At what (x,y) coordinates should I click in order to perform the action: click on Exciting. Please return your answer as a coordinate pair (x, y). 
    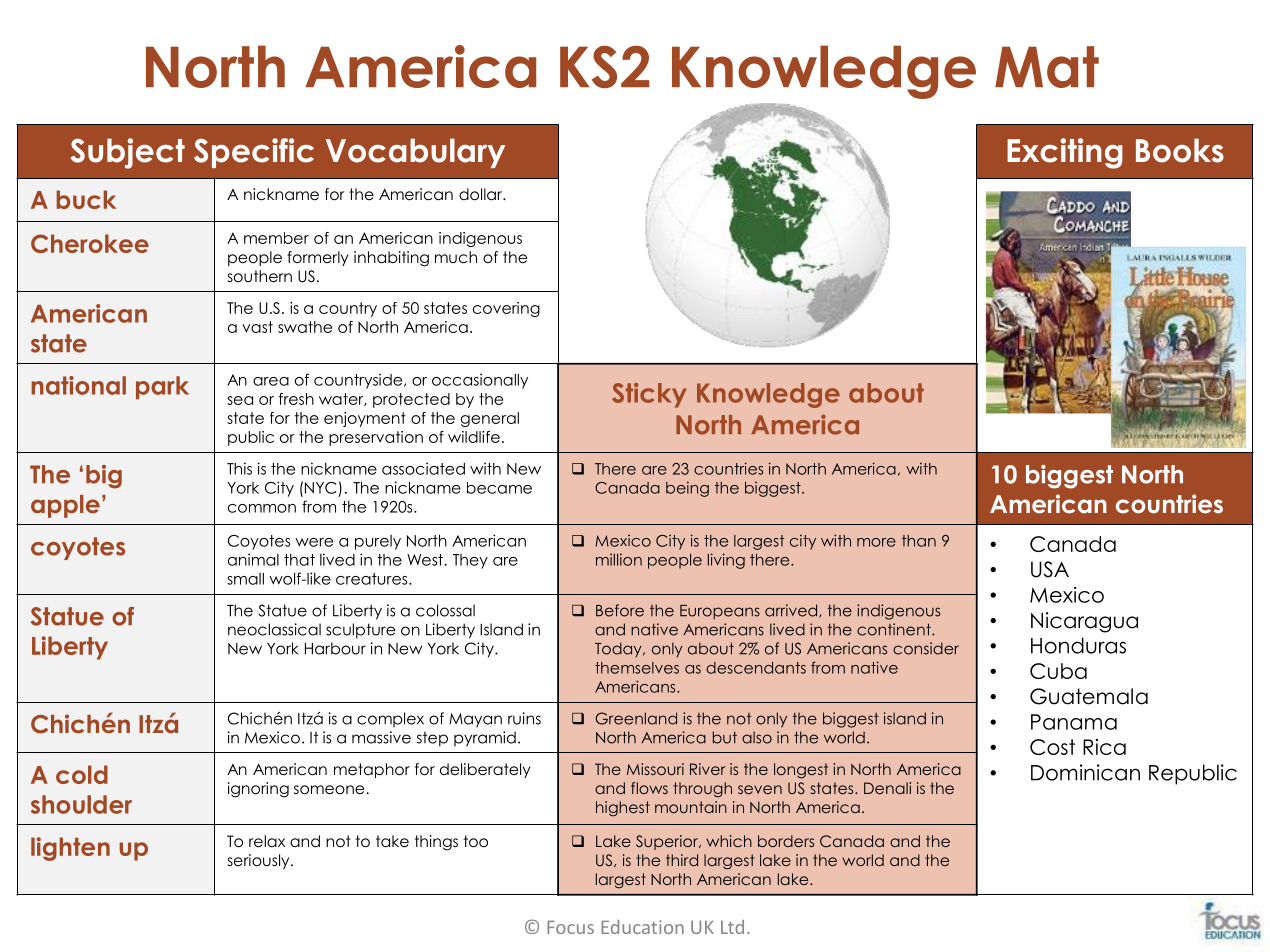
    Looking at the image, I should click on (1065, 153).
